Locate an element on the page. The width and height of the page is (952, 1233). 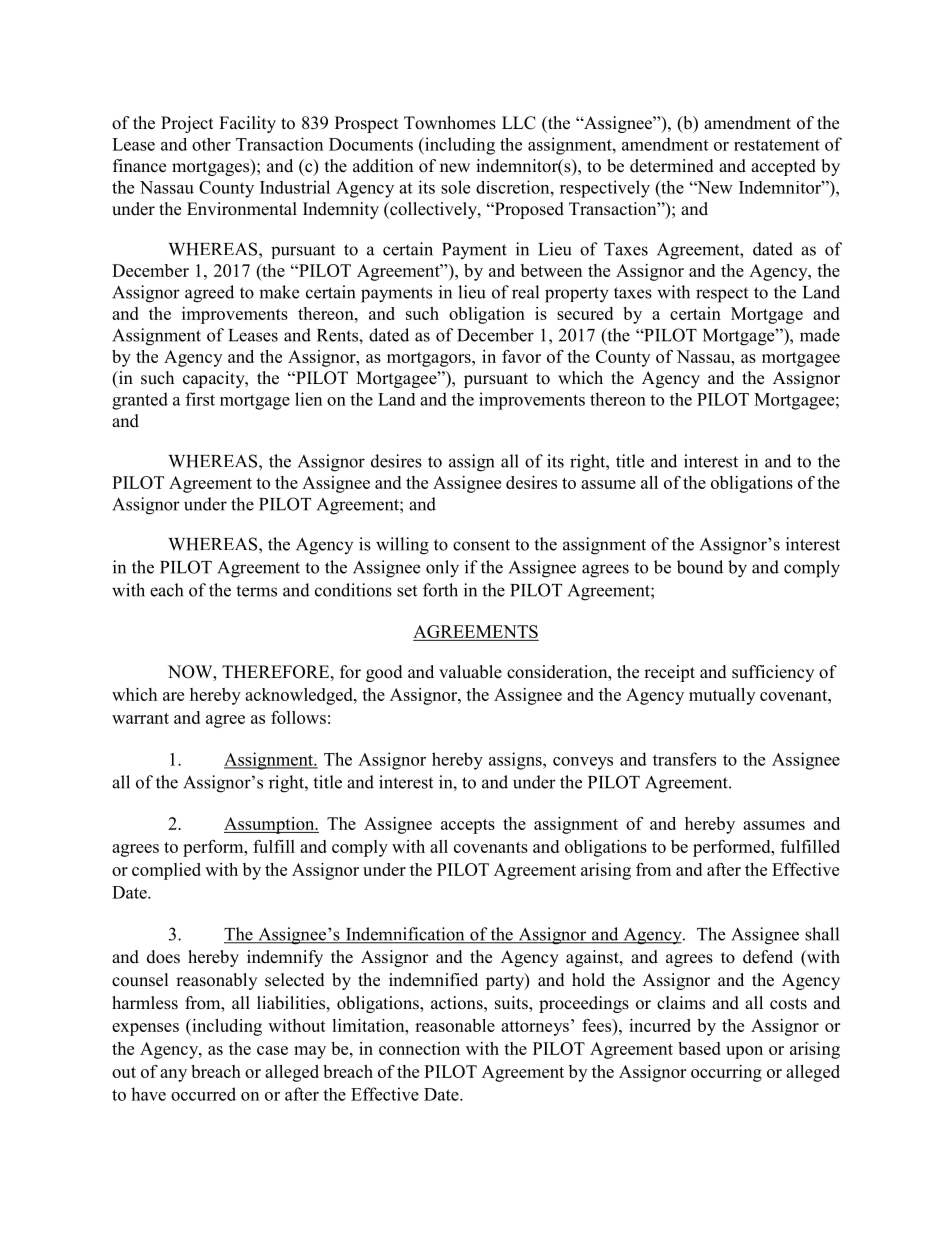
bound is located at coordinates (700, 567).
